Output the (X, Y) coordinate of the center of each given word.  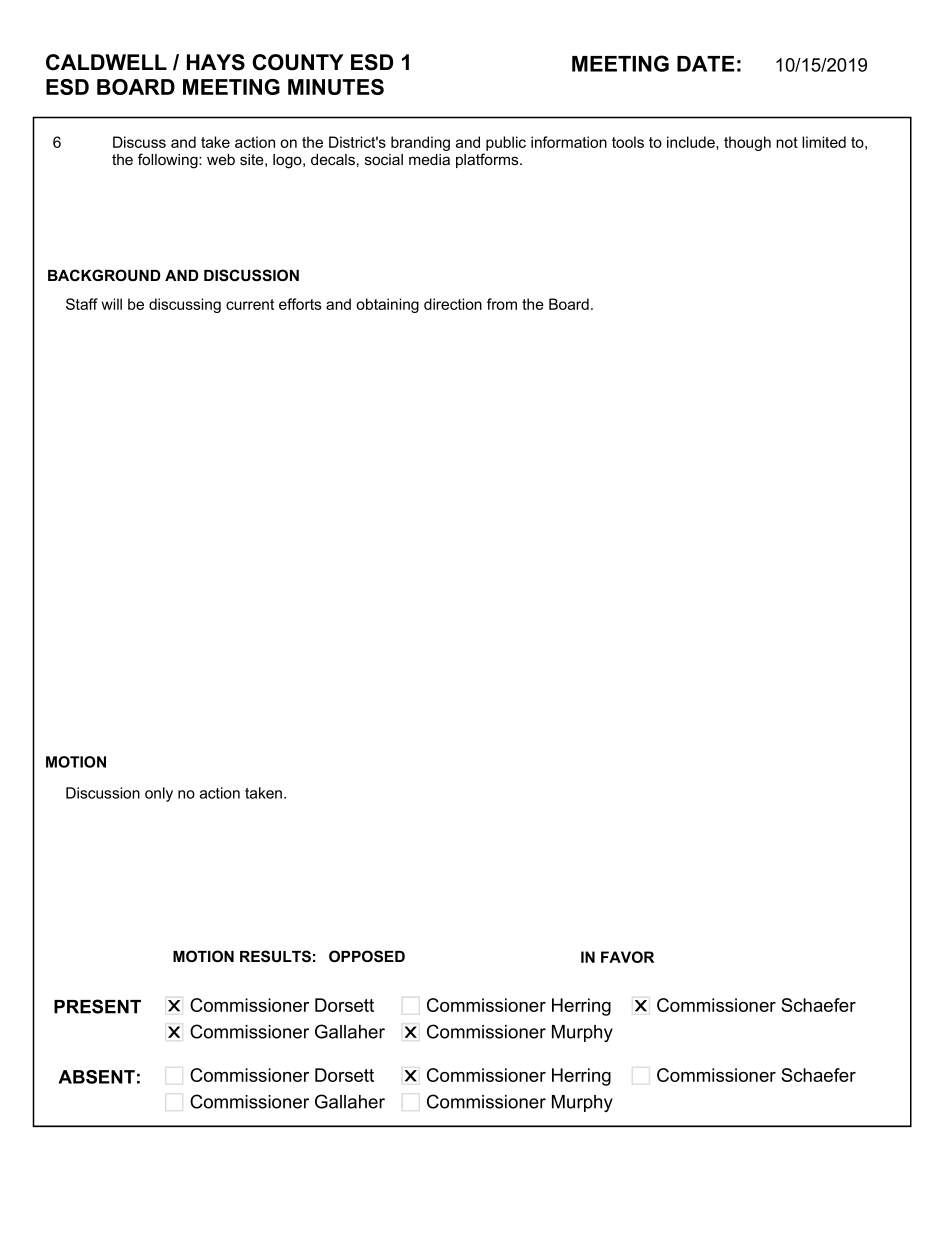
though (747, 143)
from (502, 304)
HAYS (216, 62)
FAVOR (627, 957)
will (111, 304)
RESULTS (275, 956)
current (250, 304)
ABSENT (96, 1077)
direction (453, 304)
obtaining (387, 305)
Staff (82, 304)
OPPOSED (367, 956)
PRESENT (97, 1006)
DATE (706, 64)
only (159, 794)
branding (420, 143)
